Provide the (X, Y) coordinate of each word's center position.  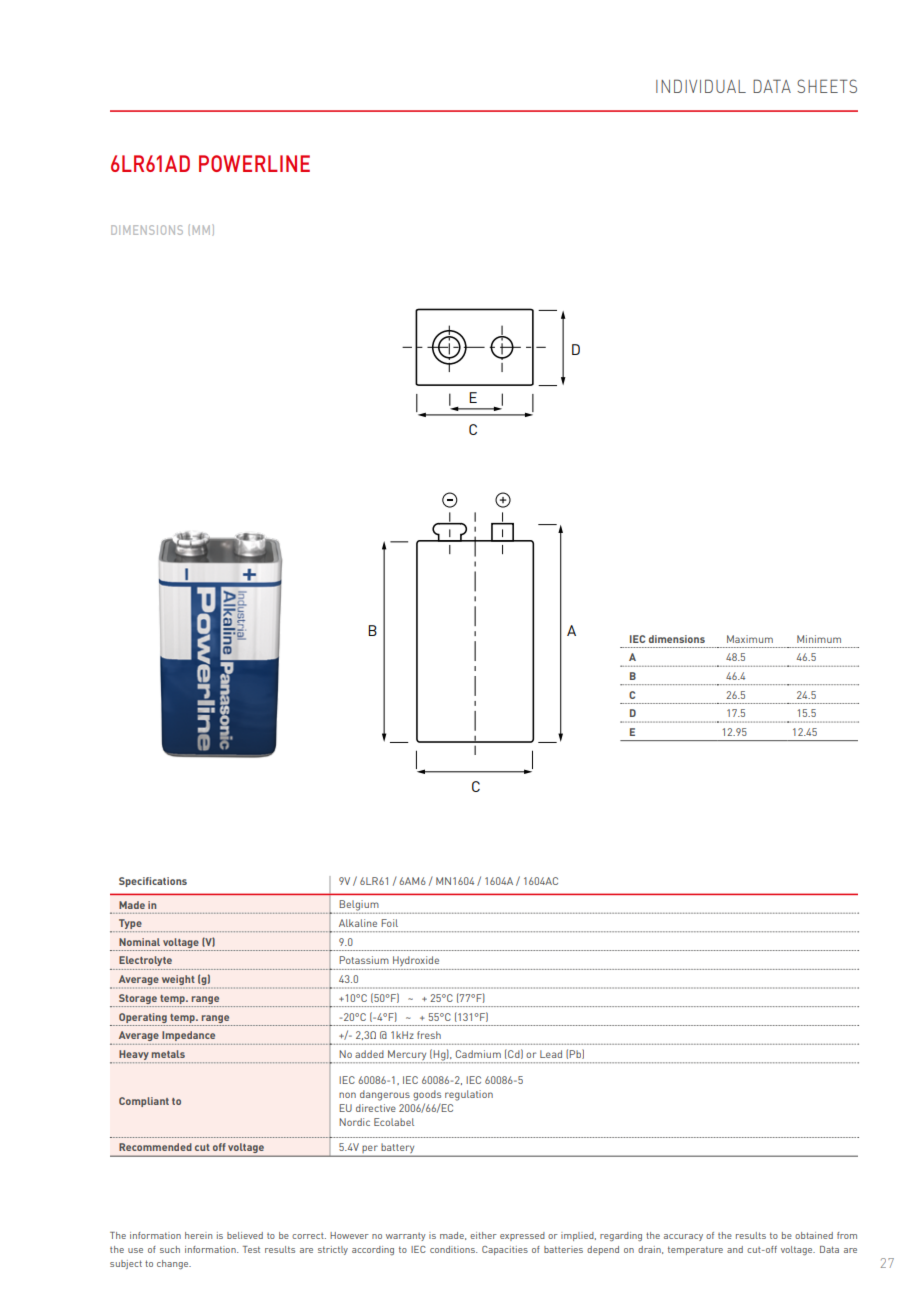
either (483, 1235)
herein (198, 1235)
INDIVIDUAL (701, 86)
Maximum (750, 639)
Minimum (819, 639)
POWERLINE (254, 163)
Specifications (153, 882)
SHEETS (827, 86)
